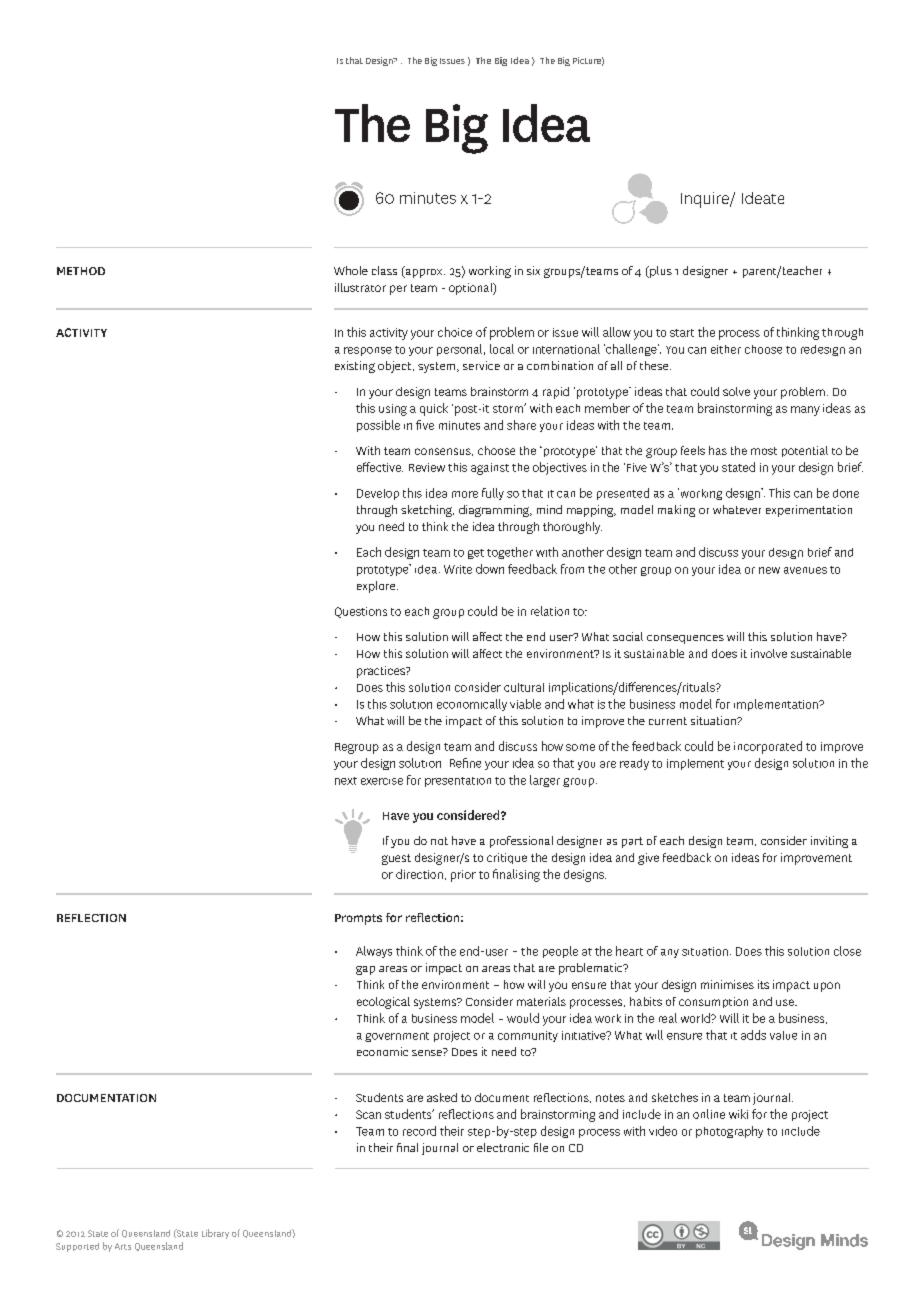  What do you see at coordinates (424, 272) in the image?
I see `approx` at bounding box center [424, 272].
